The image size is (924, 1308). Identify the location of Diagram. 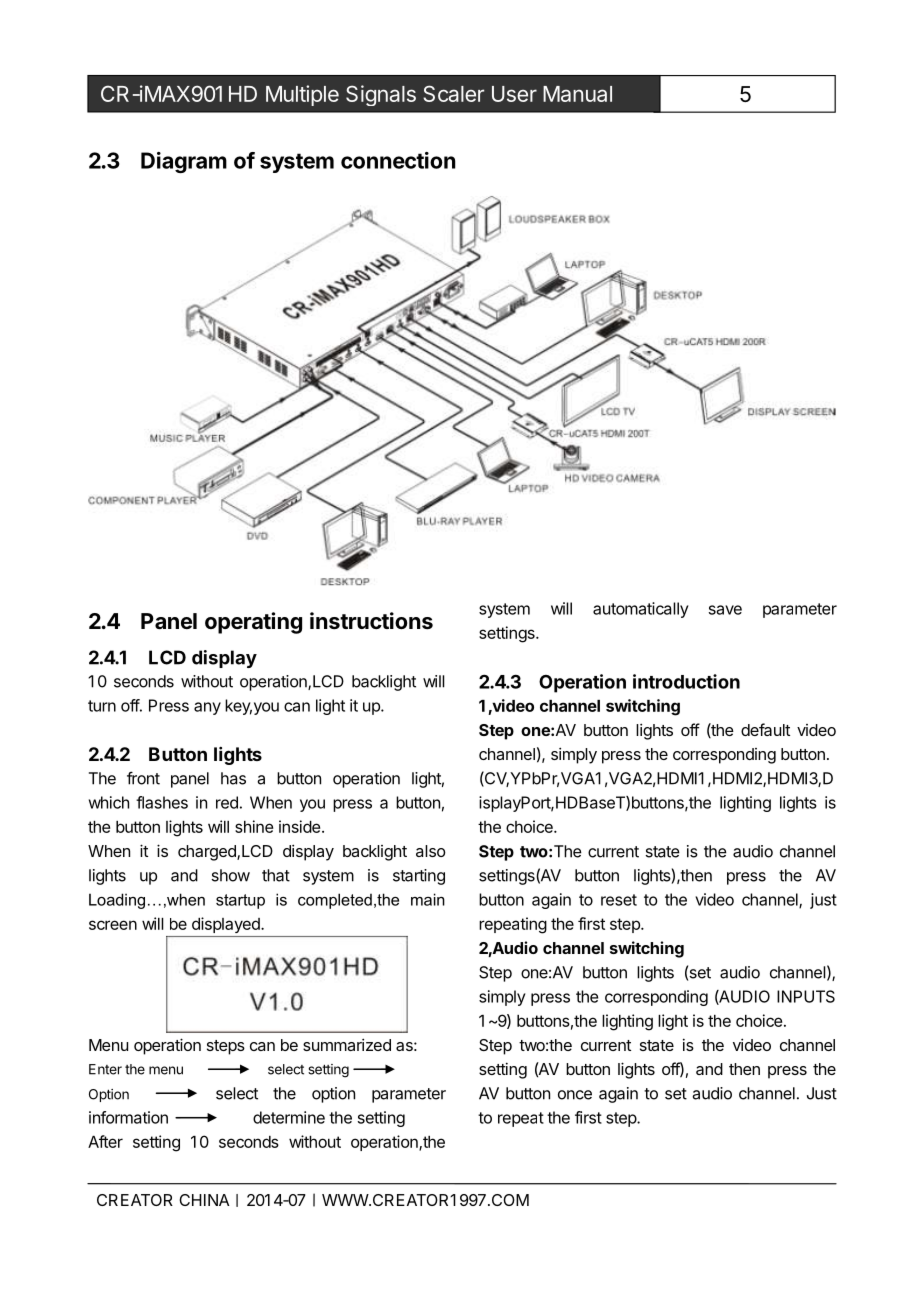
(184, 162).
